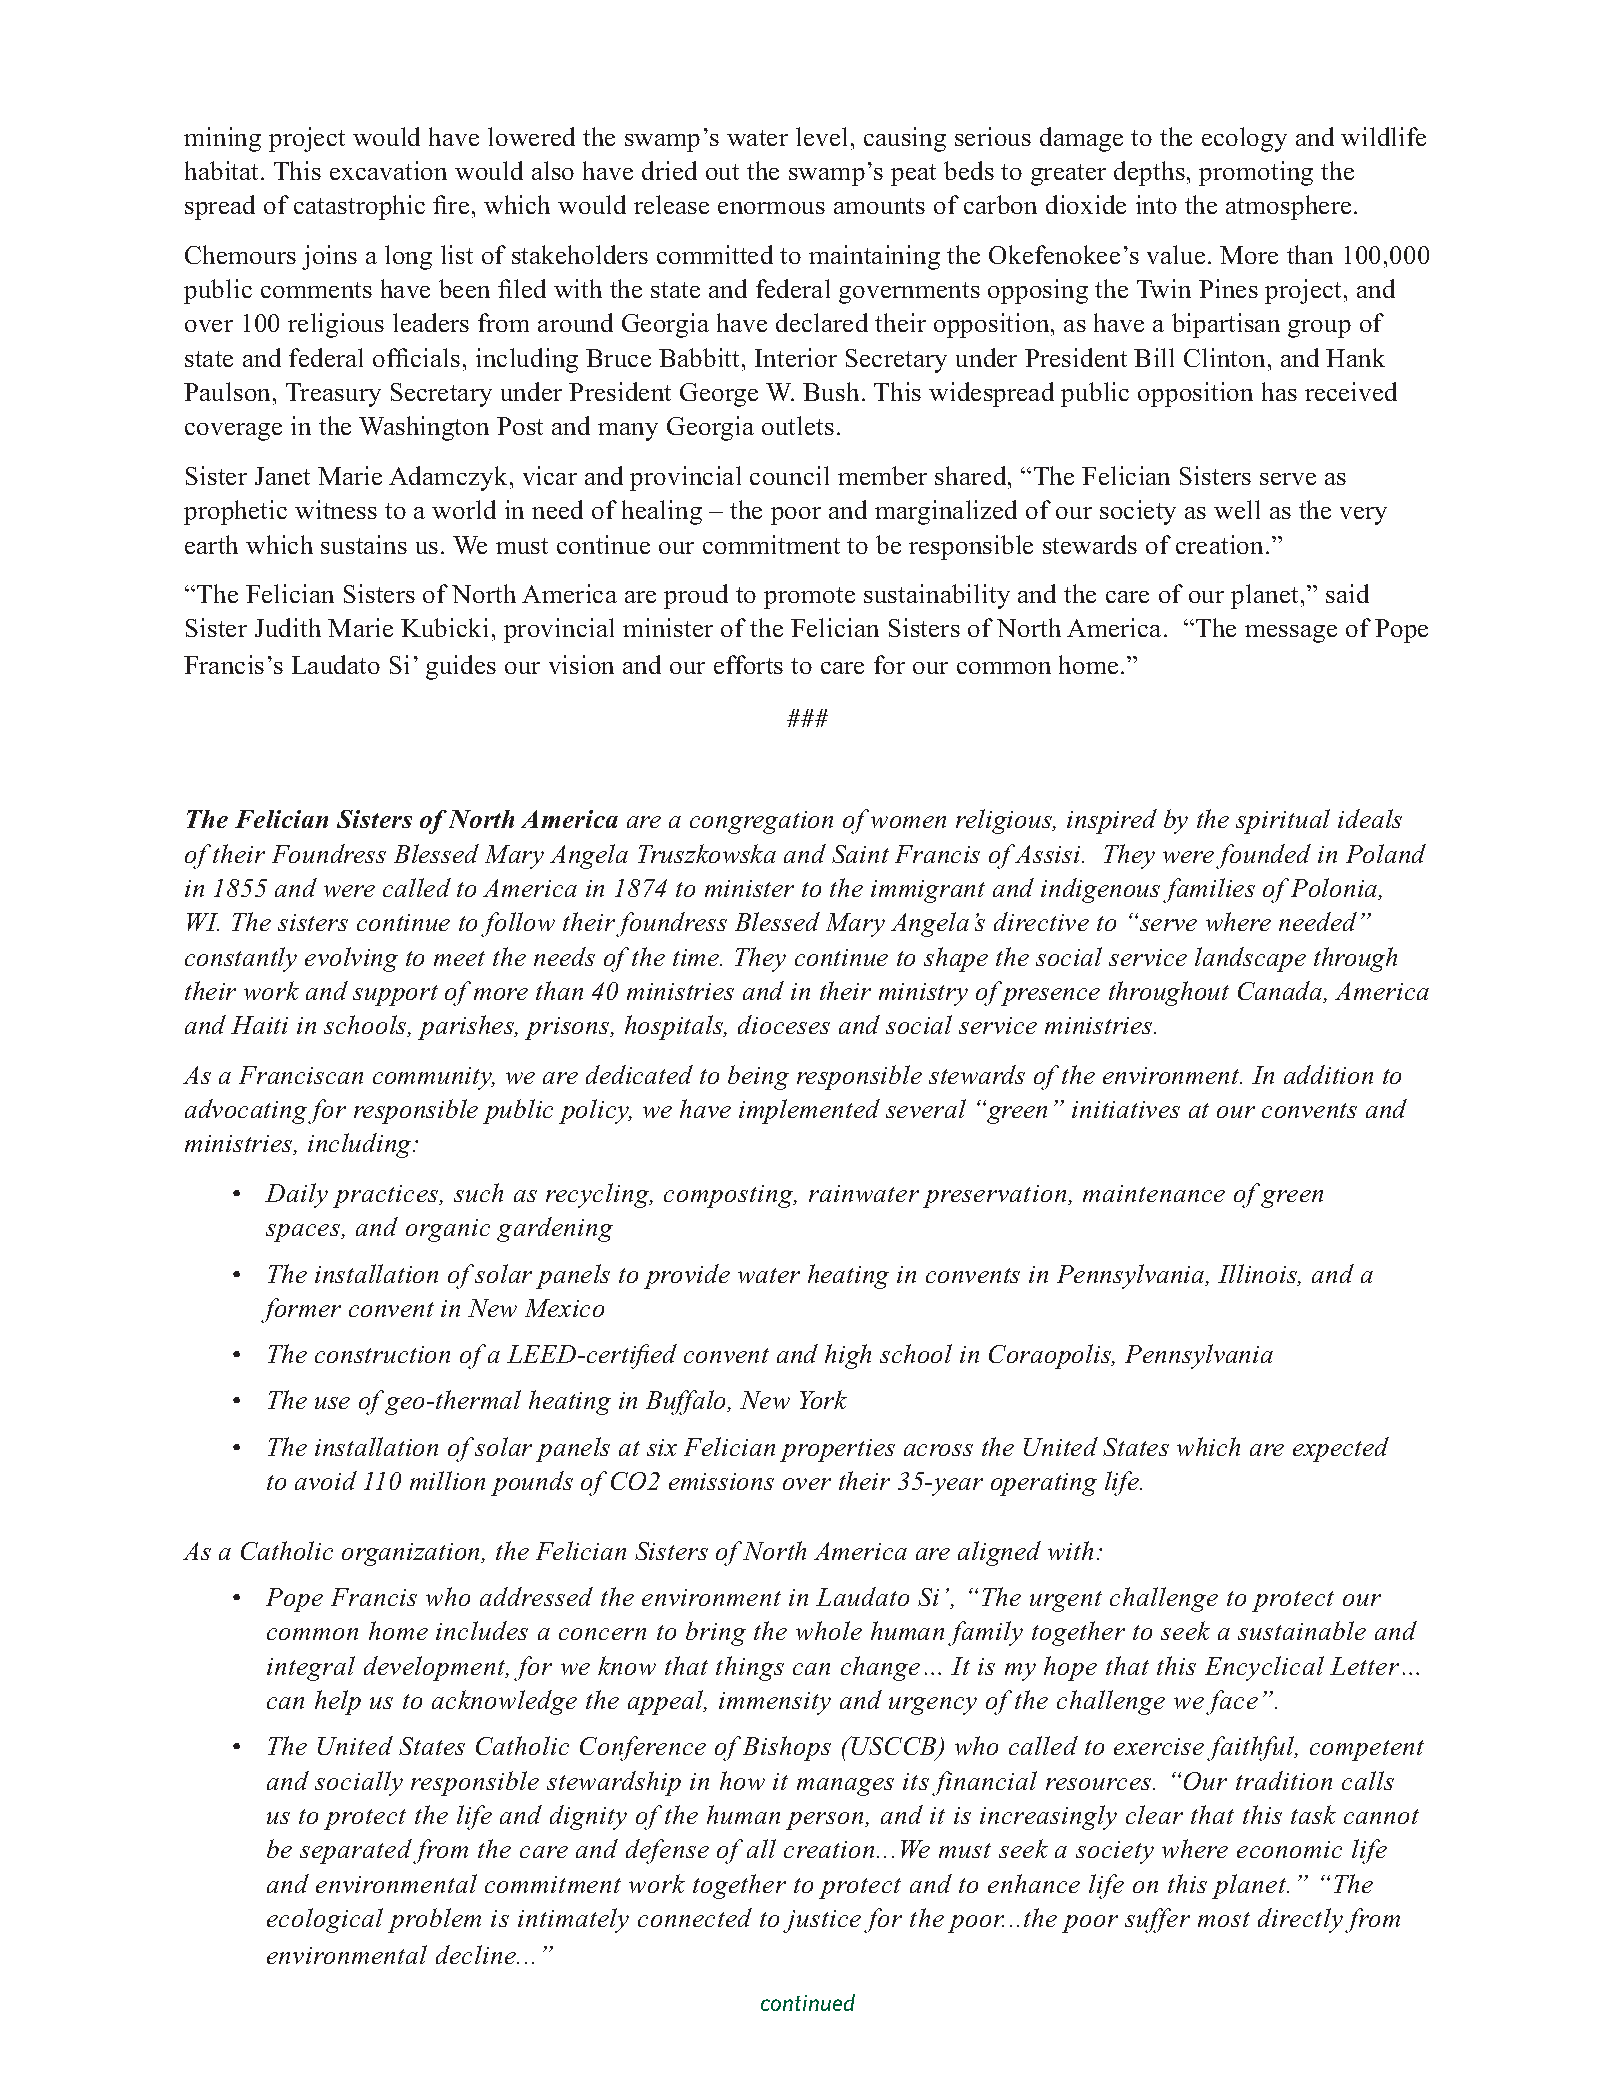  What do you see at coordinates (822, 1921) in the image?
I see `justice` at bounding box center [822, 1921].
